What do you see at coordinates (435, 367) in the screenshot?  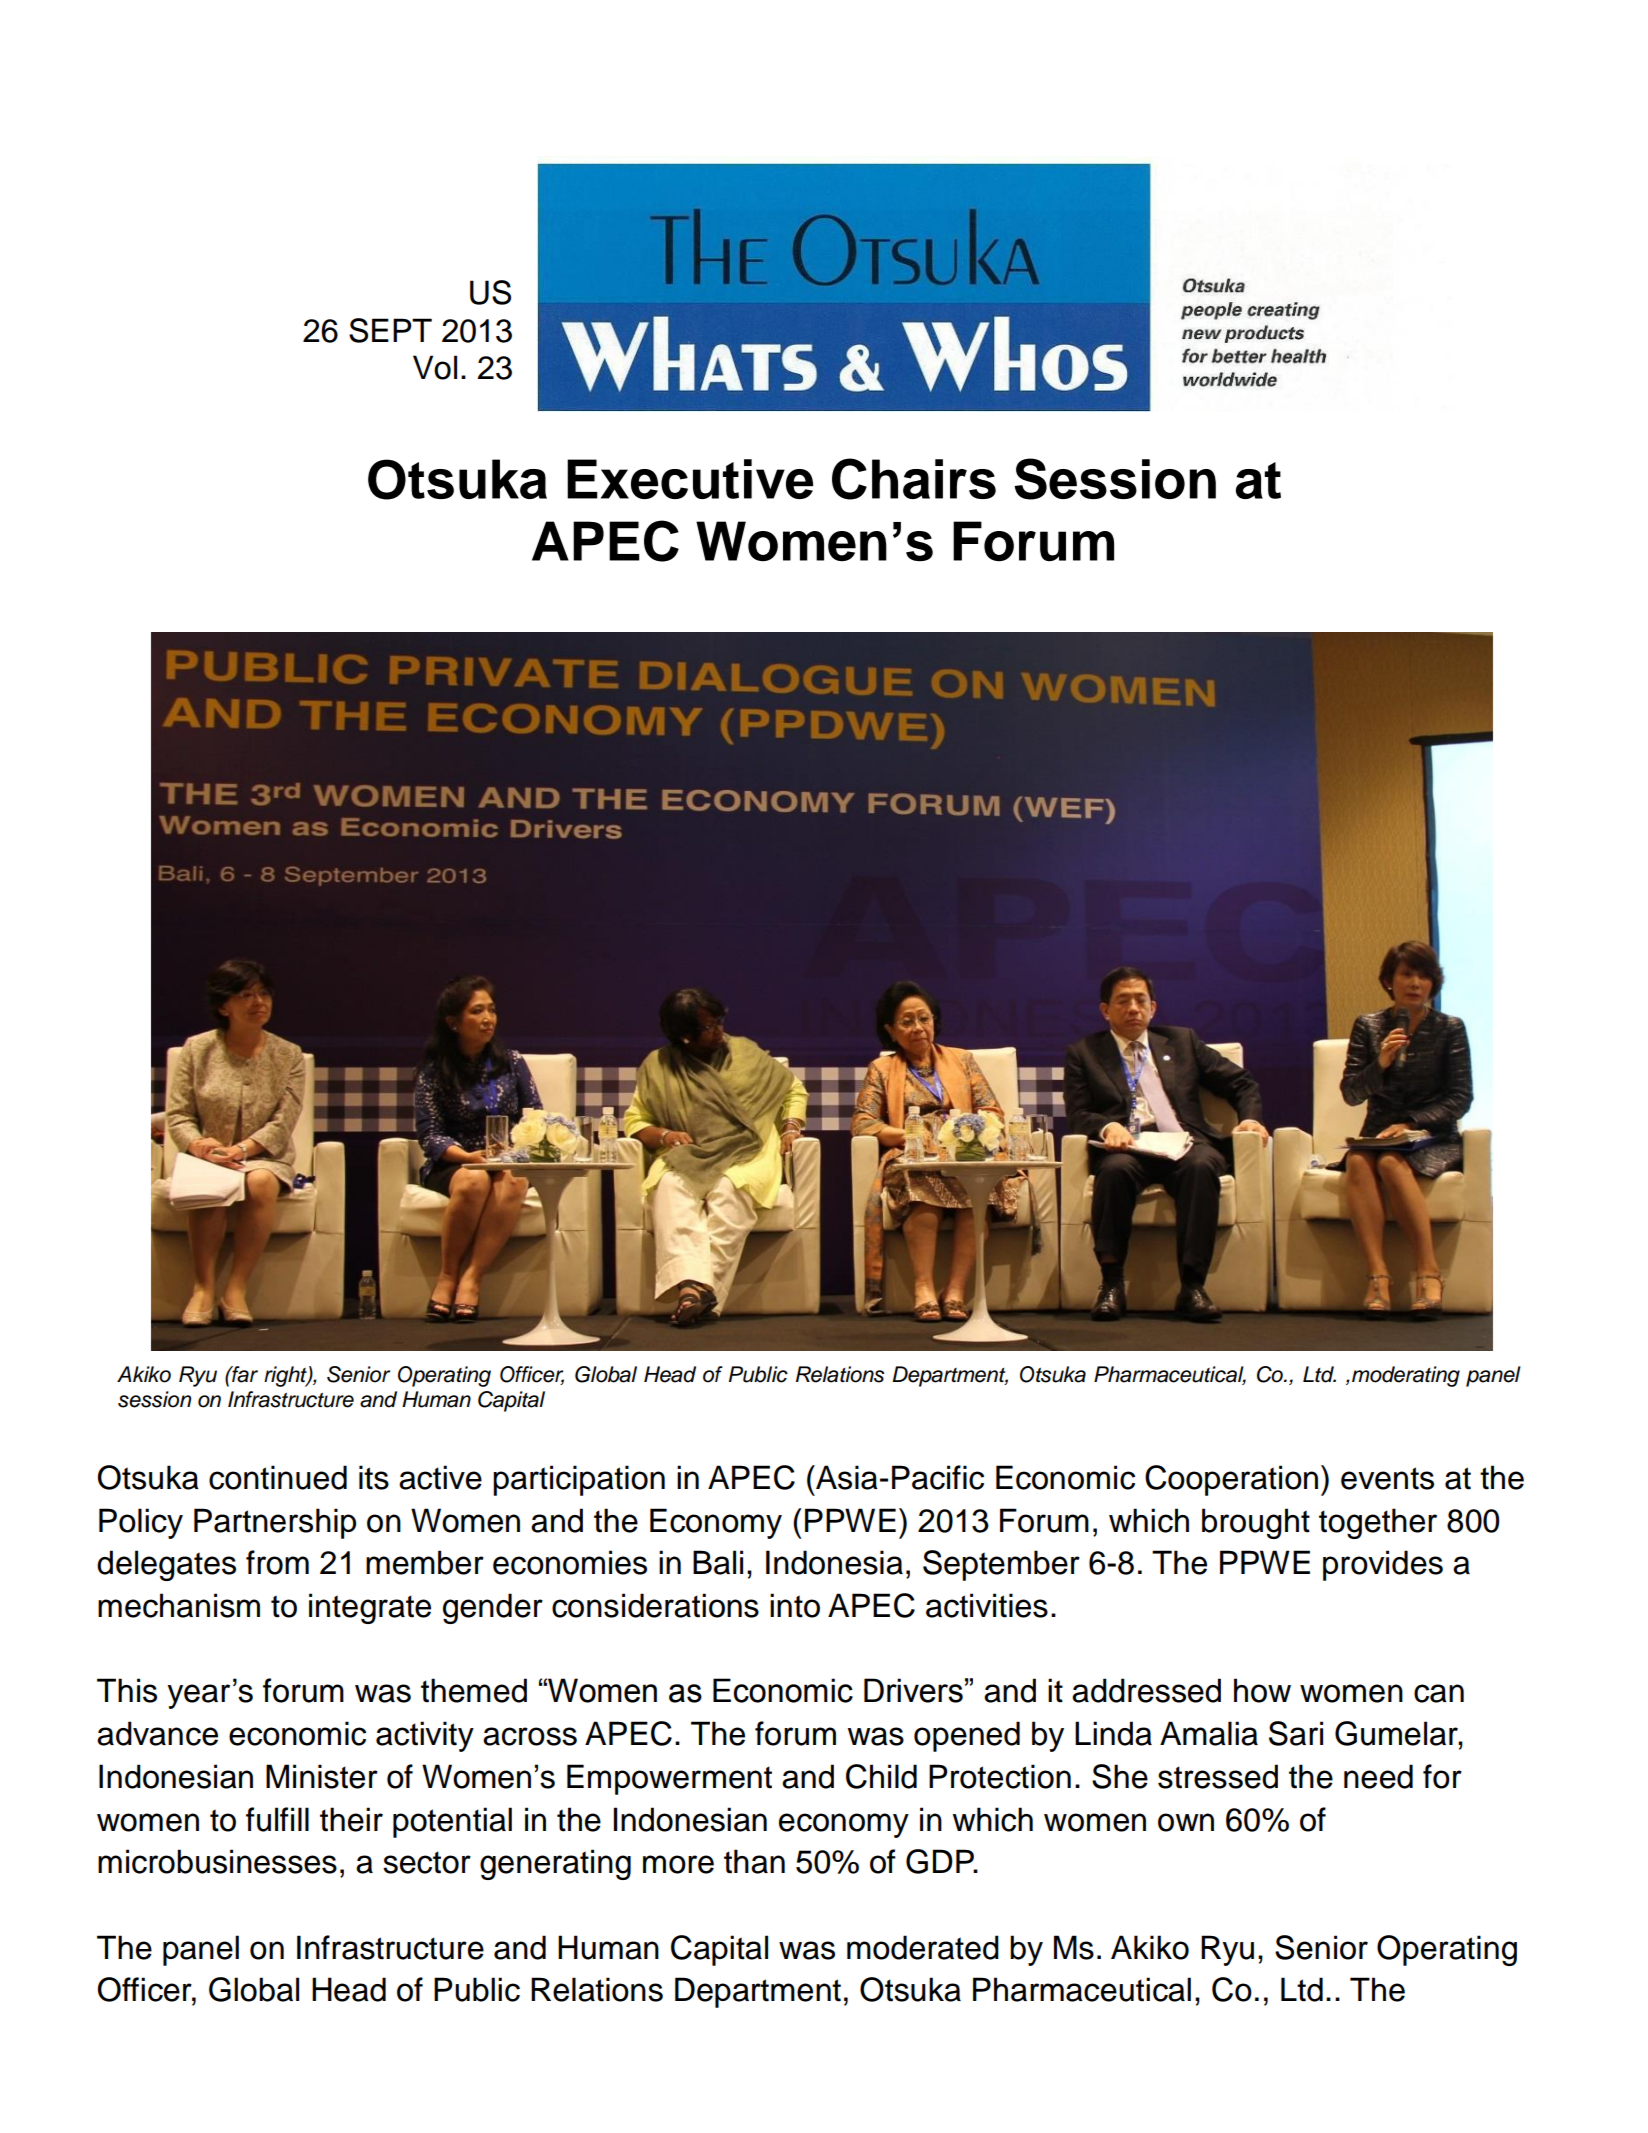 I see `Vol` at bounding box center [435, 367].
